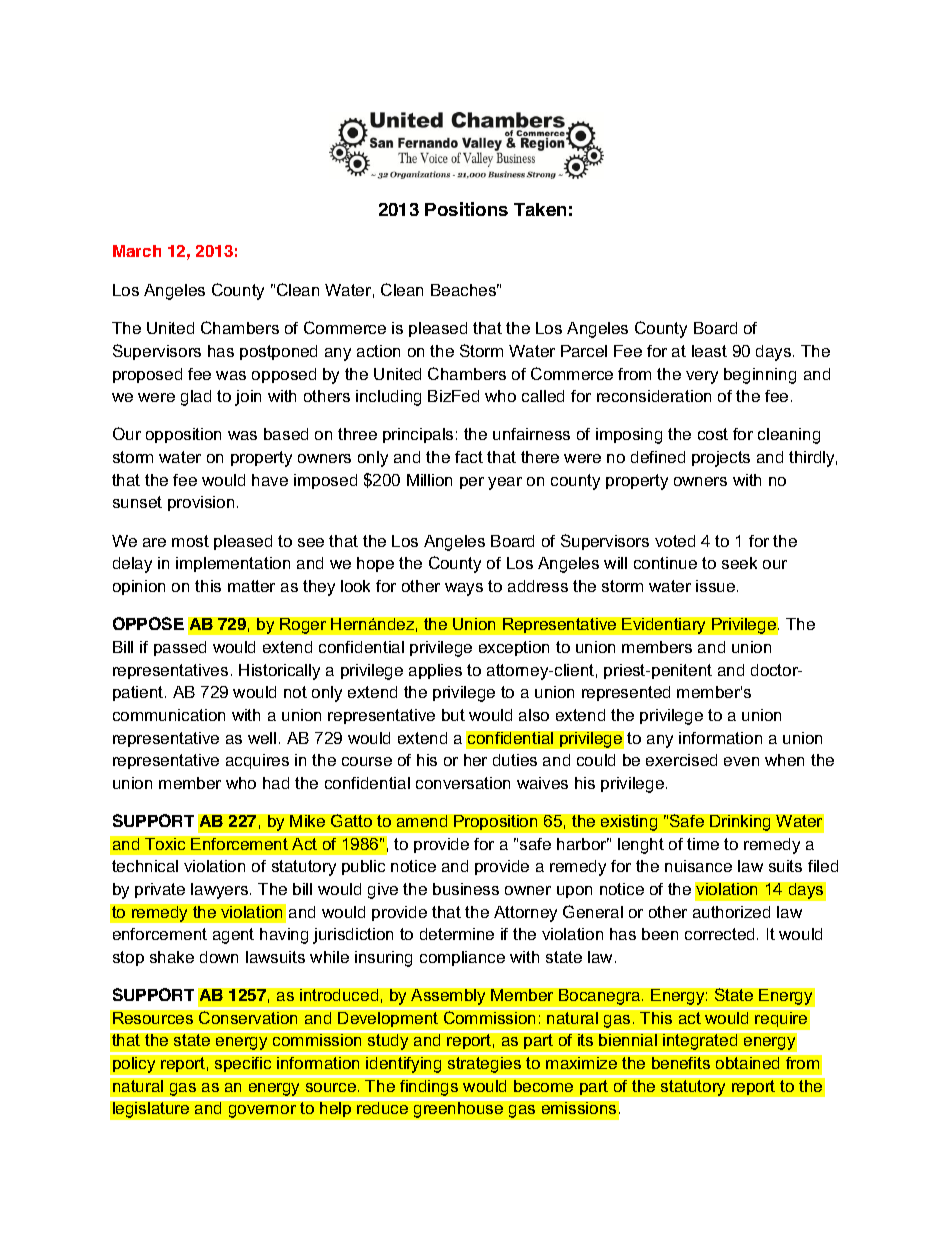 The width and height of the screenshot is (952, 1233). I want to click on least, so click(709, 351).
